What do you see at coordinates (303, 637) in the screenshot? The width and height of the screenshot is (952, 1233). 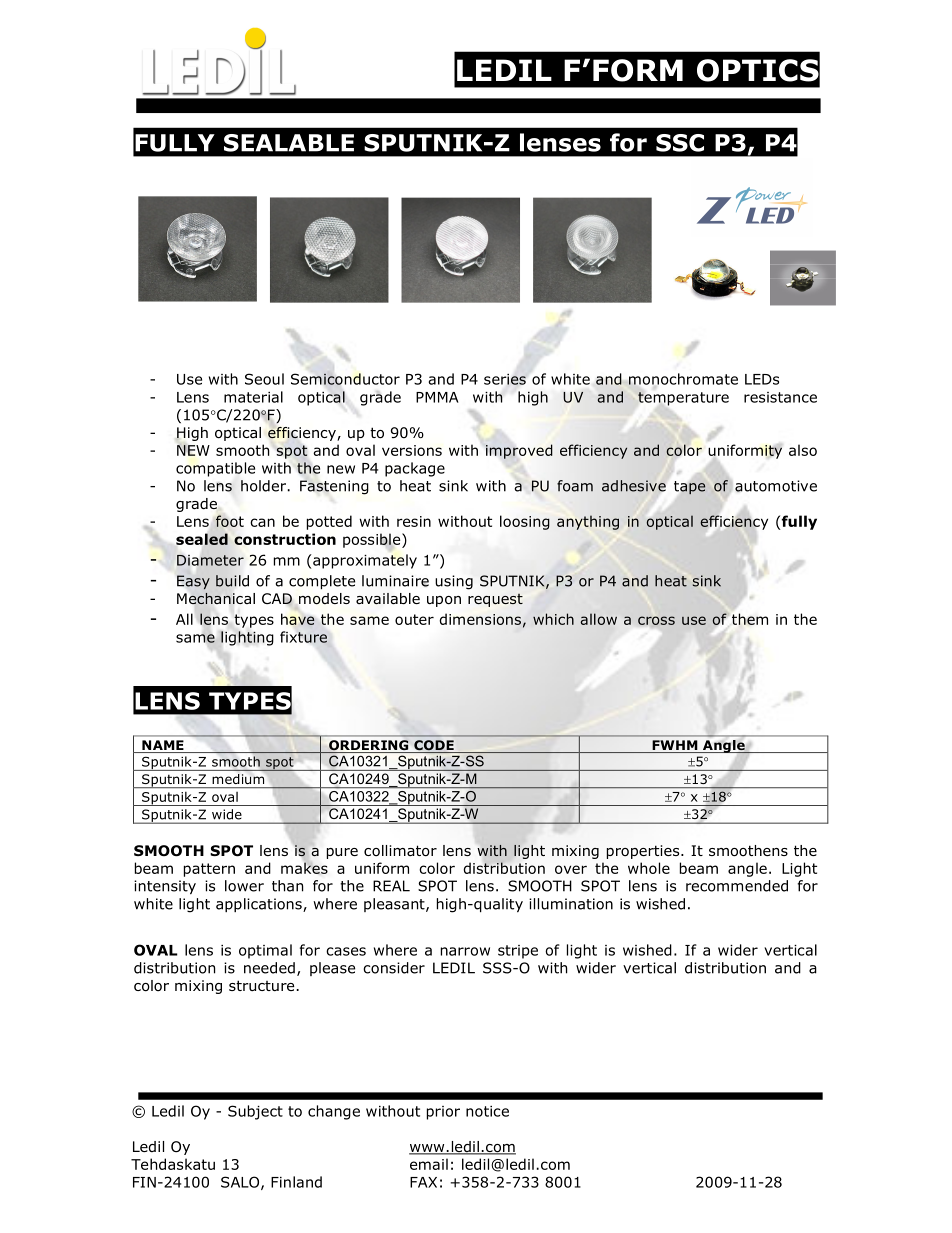 I see `fixture` at bounding box center [303, 637].
